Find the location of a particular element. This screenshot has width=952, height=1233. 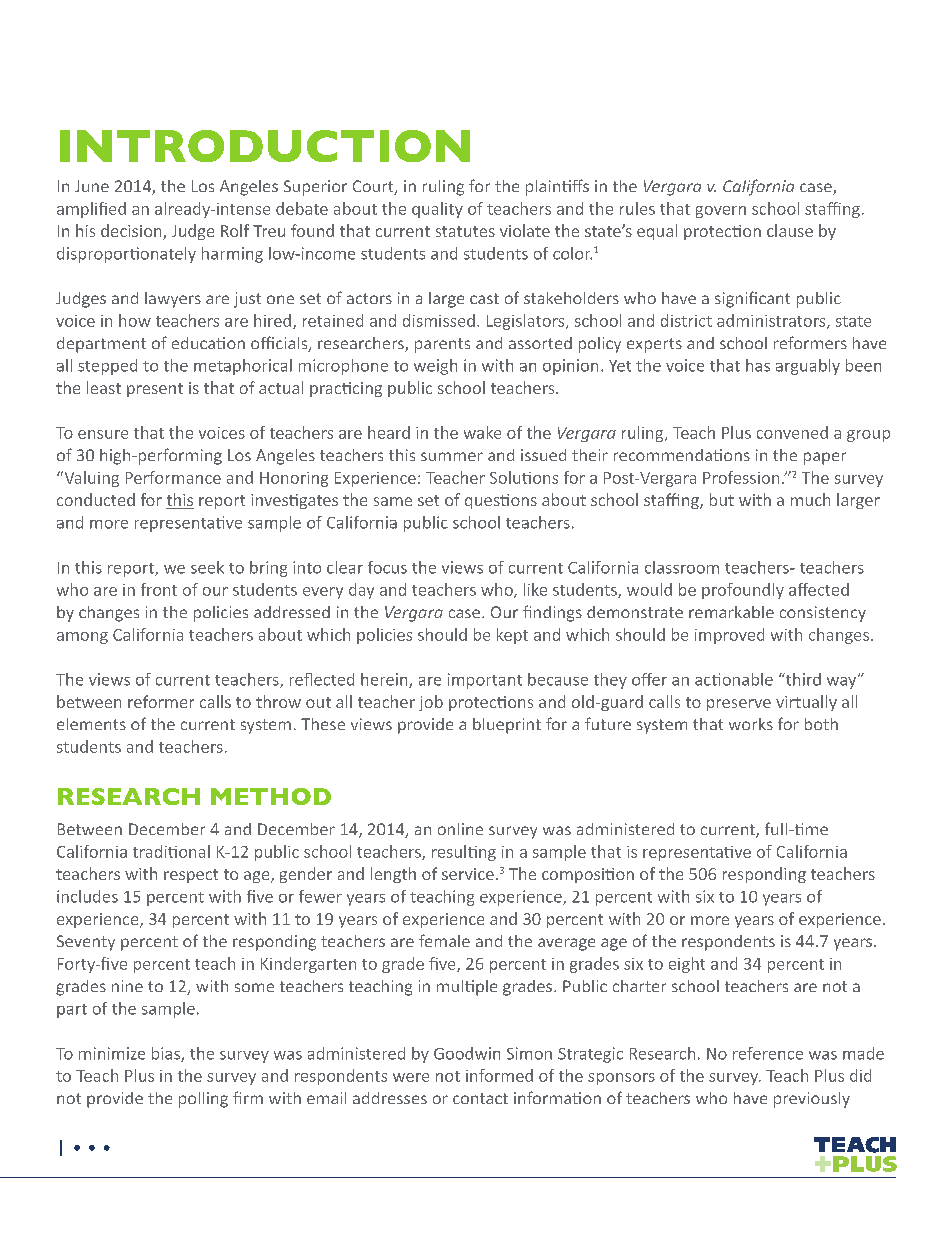

June is located at coordinates (92, 186).
